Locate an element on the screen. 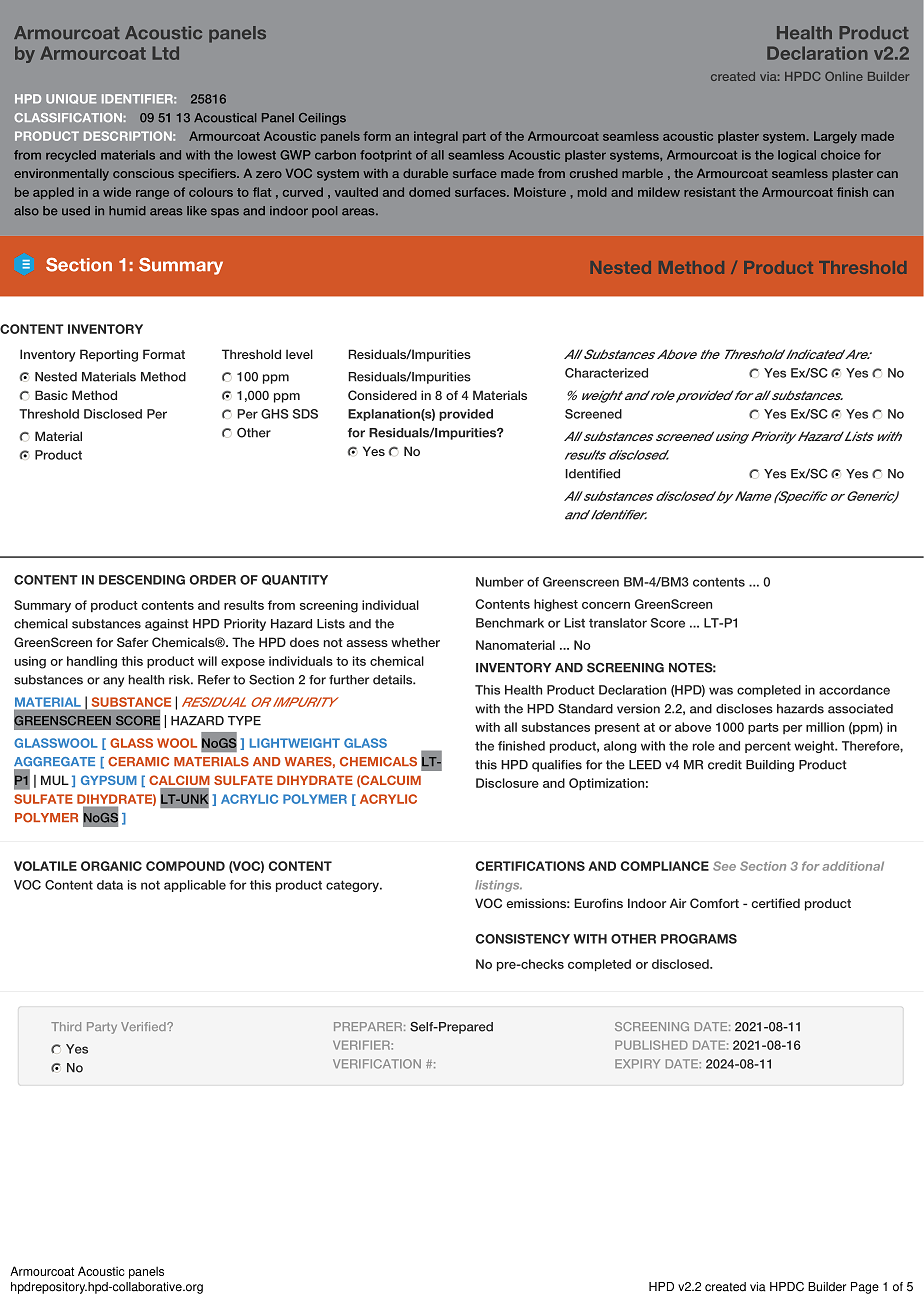 This screenshot has width=924, height=1308. Identified is located at coordinates (592, 474).
